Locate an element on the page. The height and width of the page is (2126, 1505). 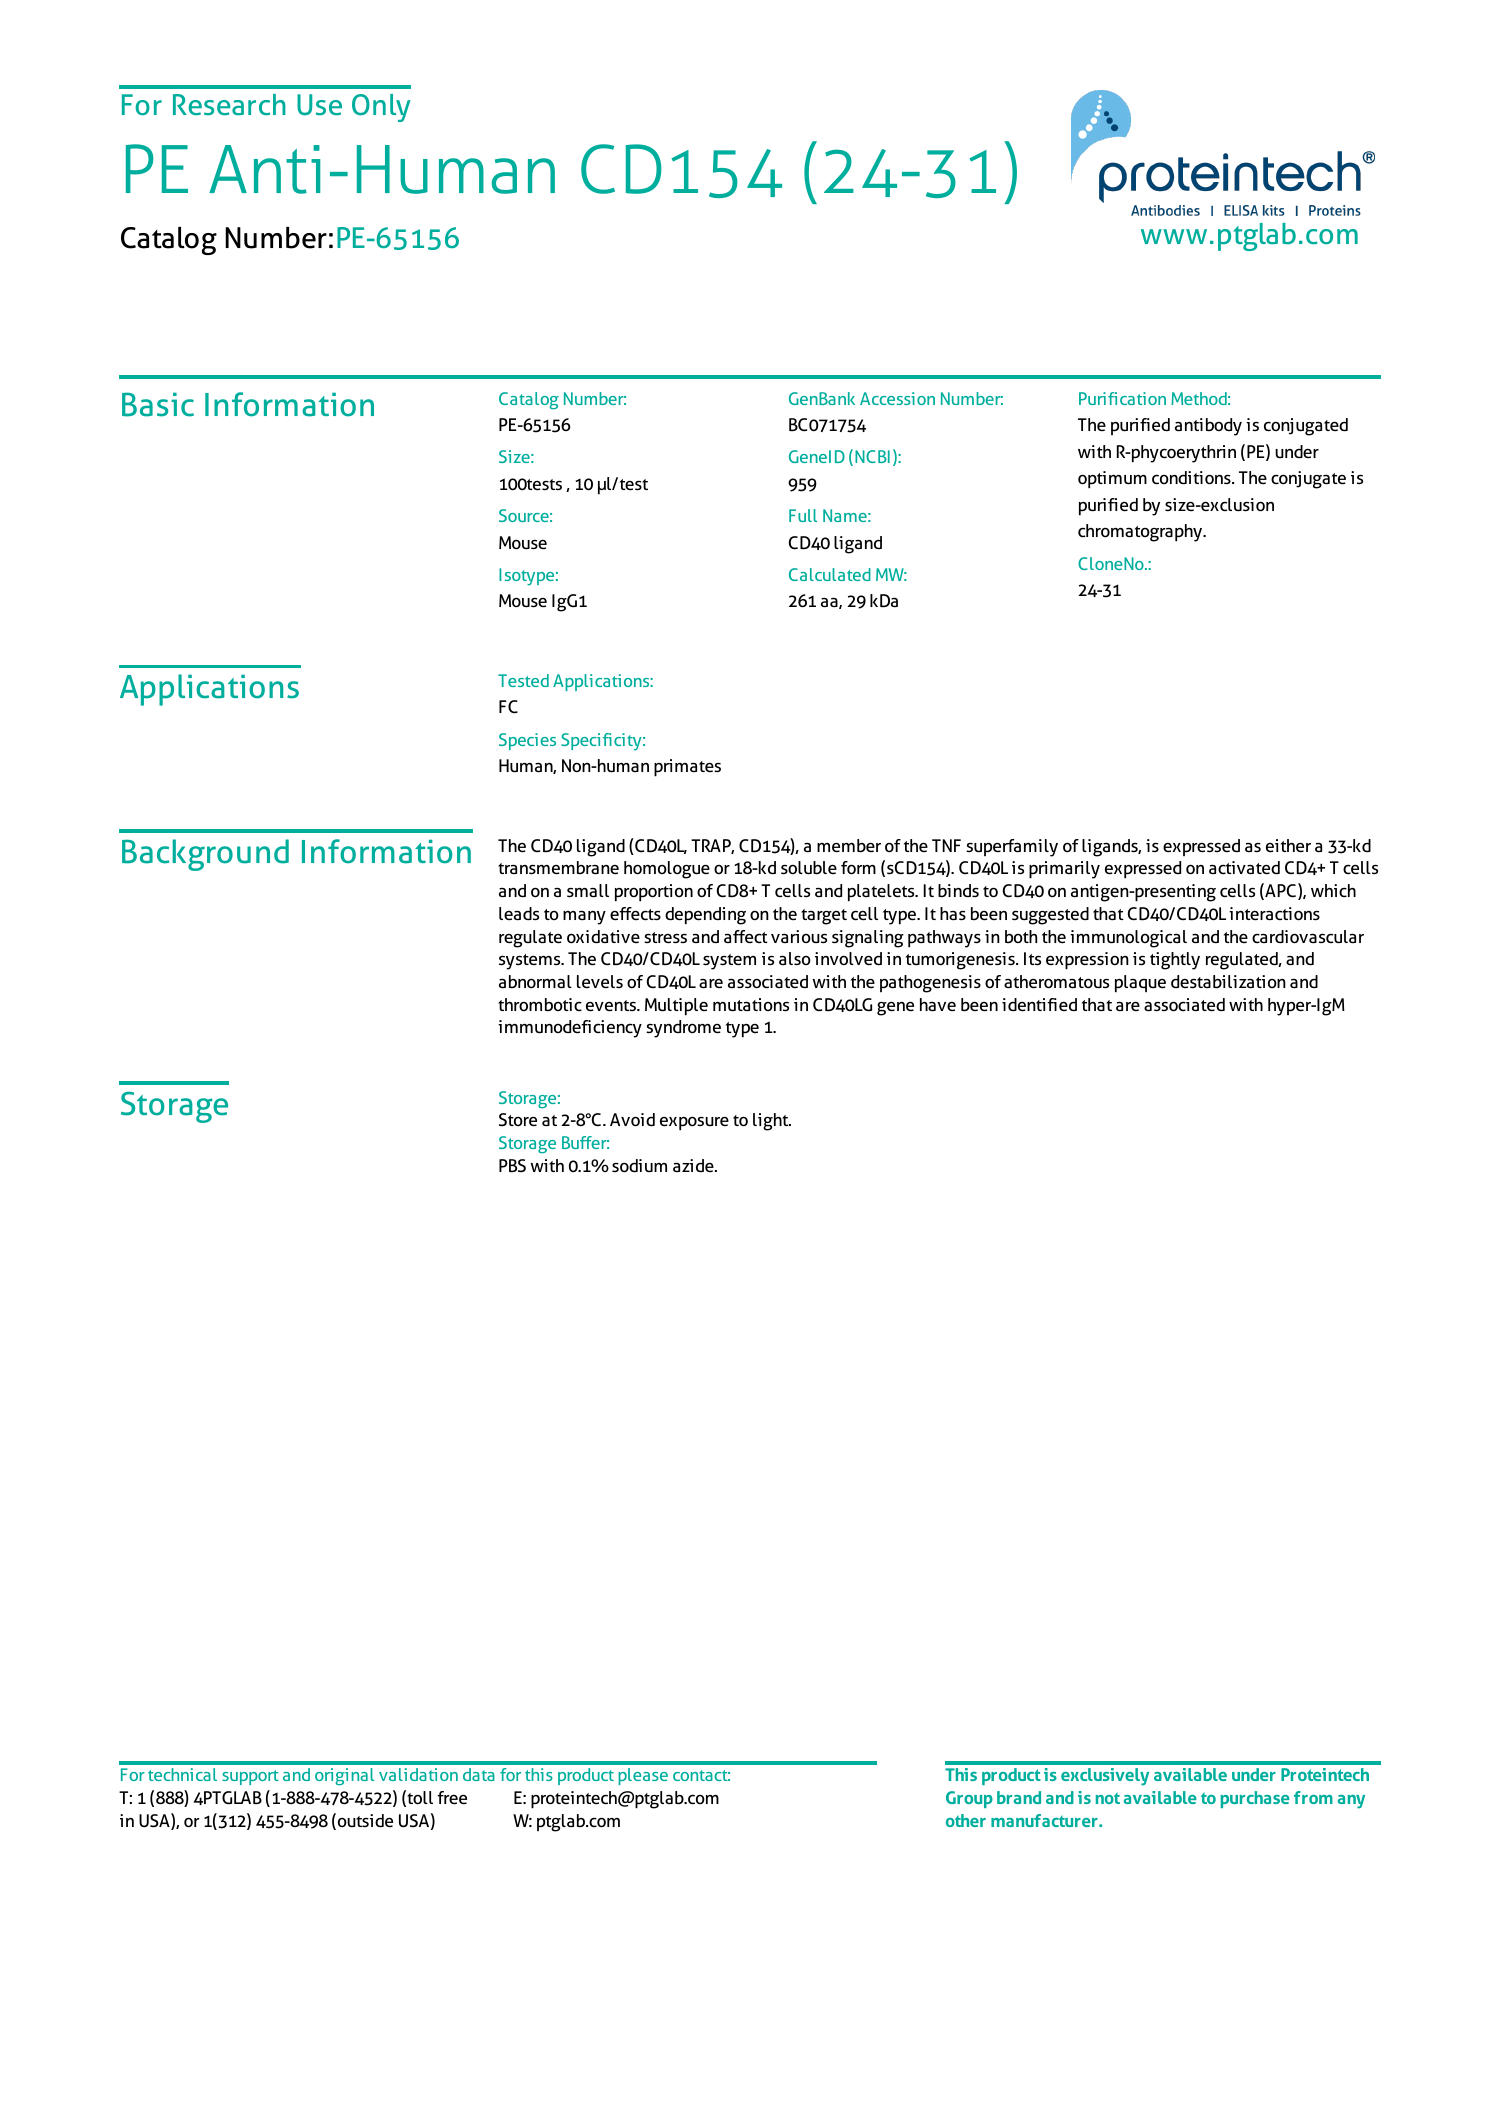
Species is located at coordinates (527, 741).
